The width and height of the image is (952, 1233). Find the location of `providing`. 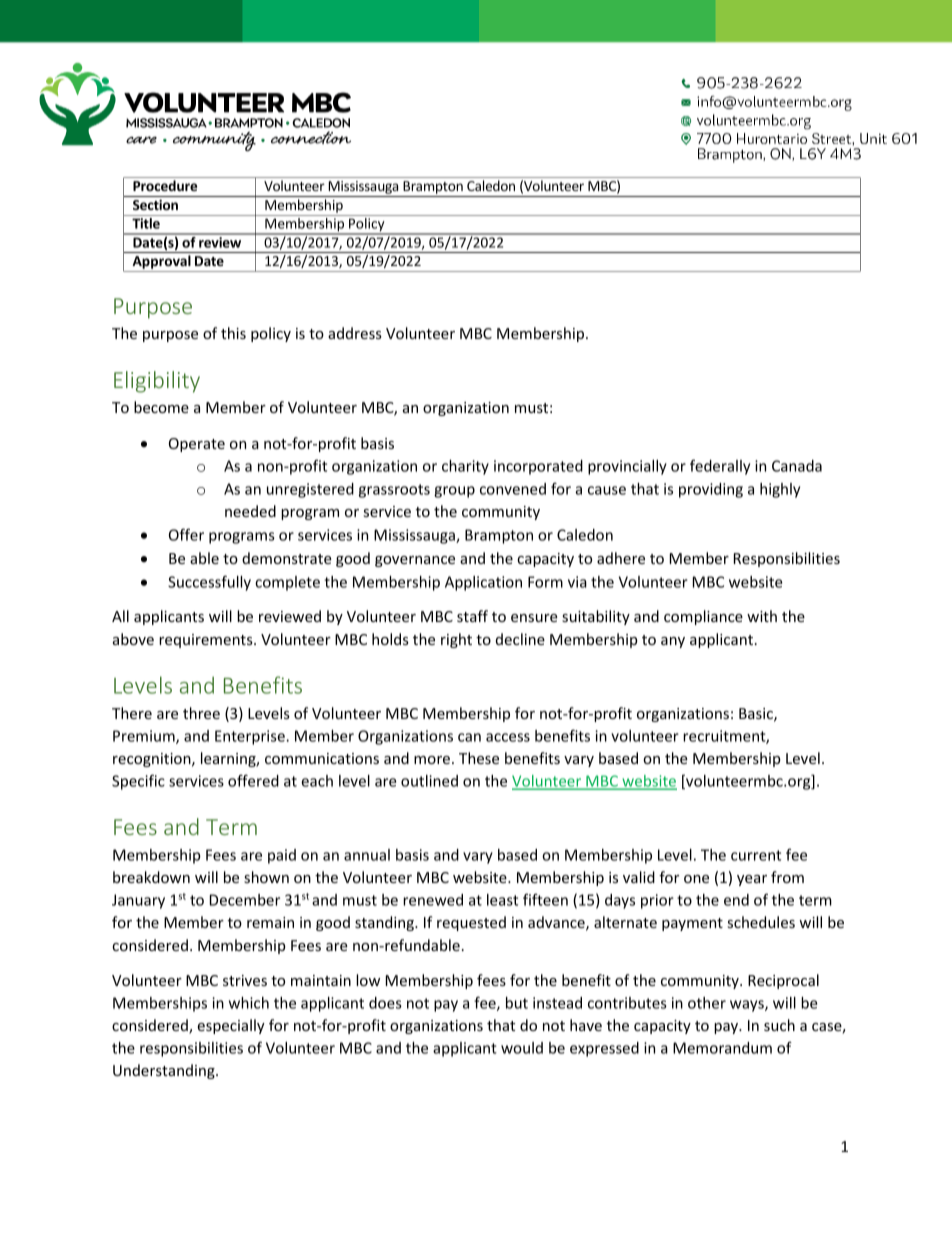

providing is located at coordinates (711, 490).
